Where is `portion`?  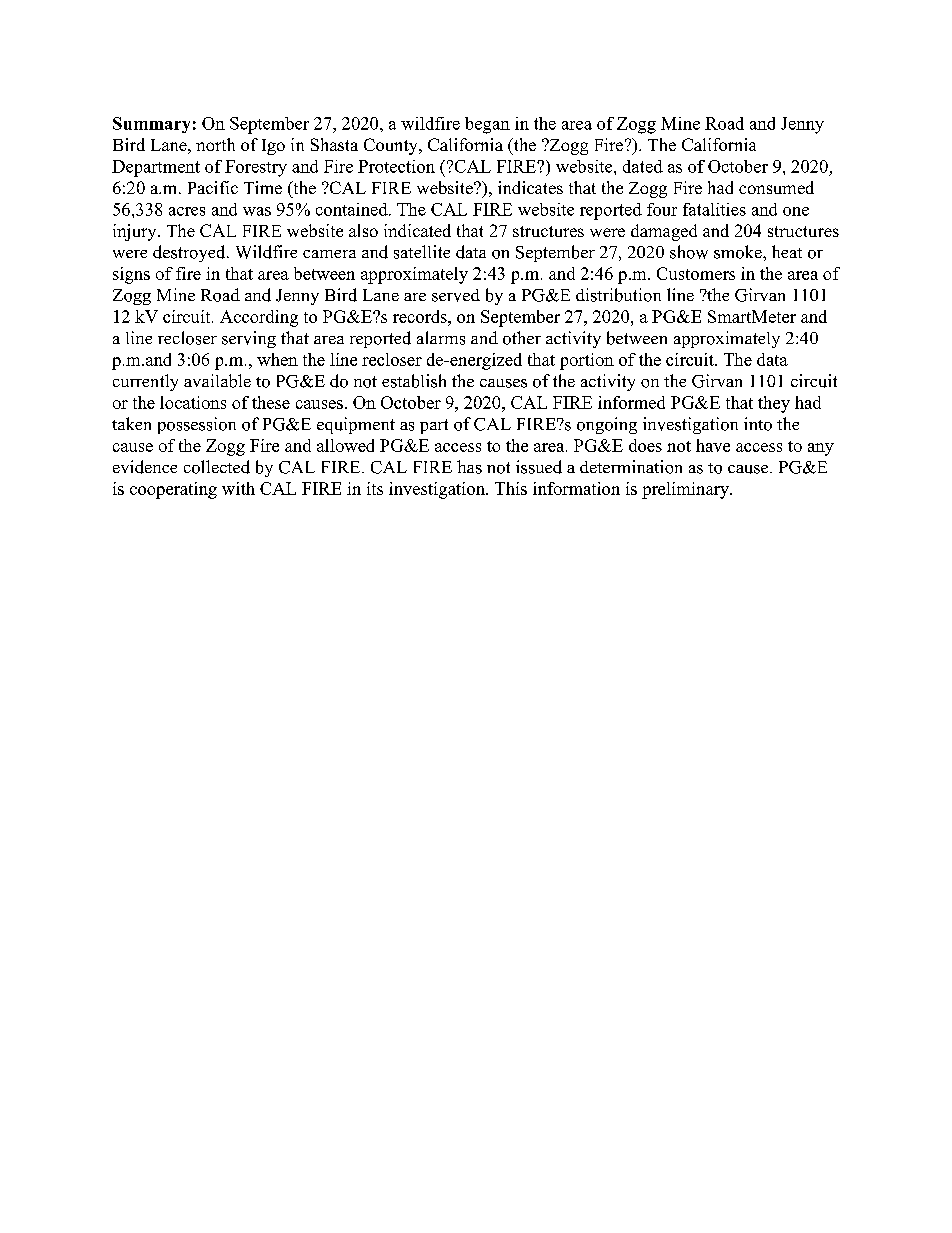
portion is located at coordinates (587, 361).
